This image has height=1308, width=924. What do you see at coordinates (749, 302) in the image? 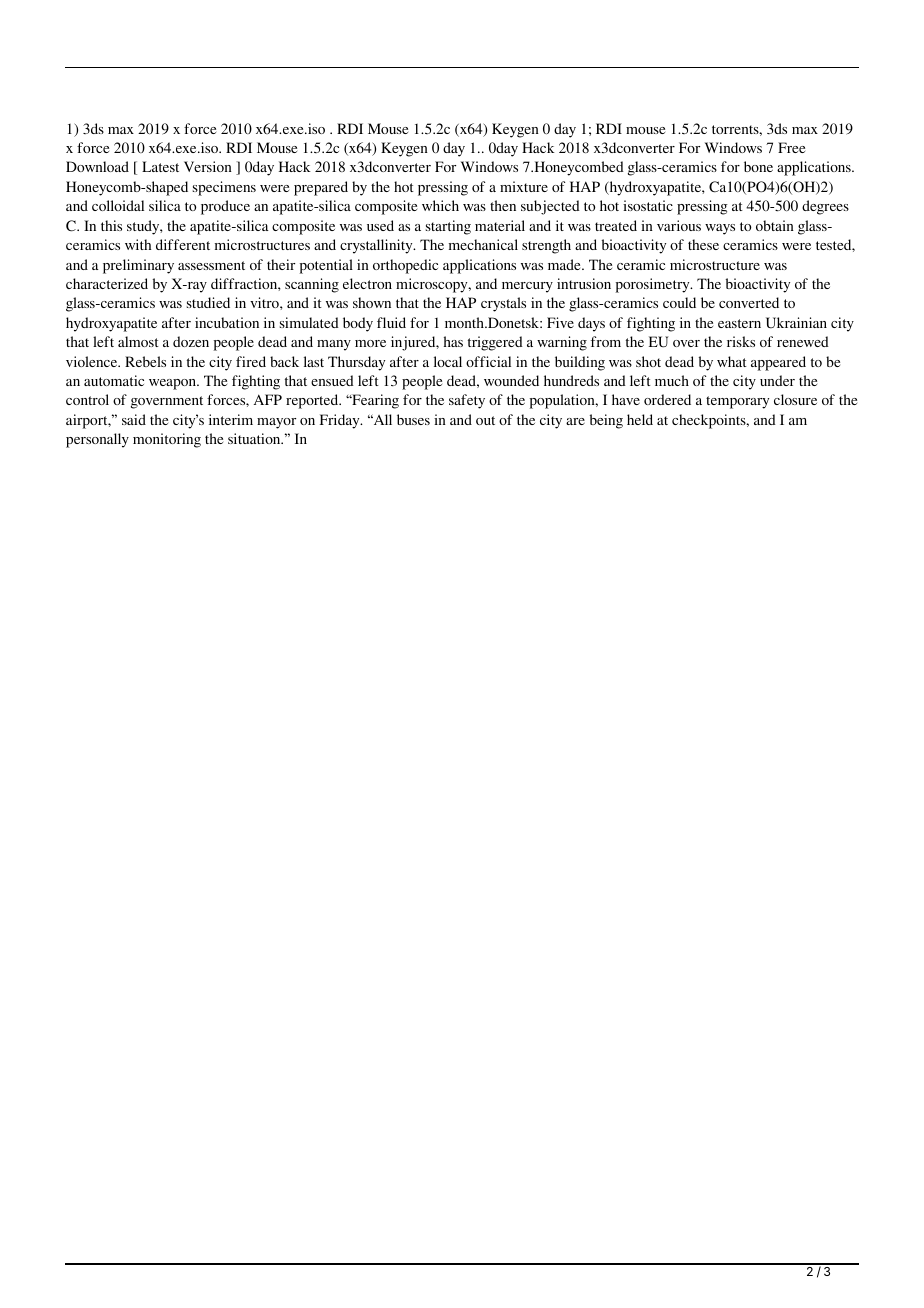
I see `converted` at bounding box center [749, 302].
